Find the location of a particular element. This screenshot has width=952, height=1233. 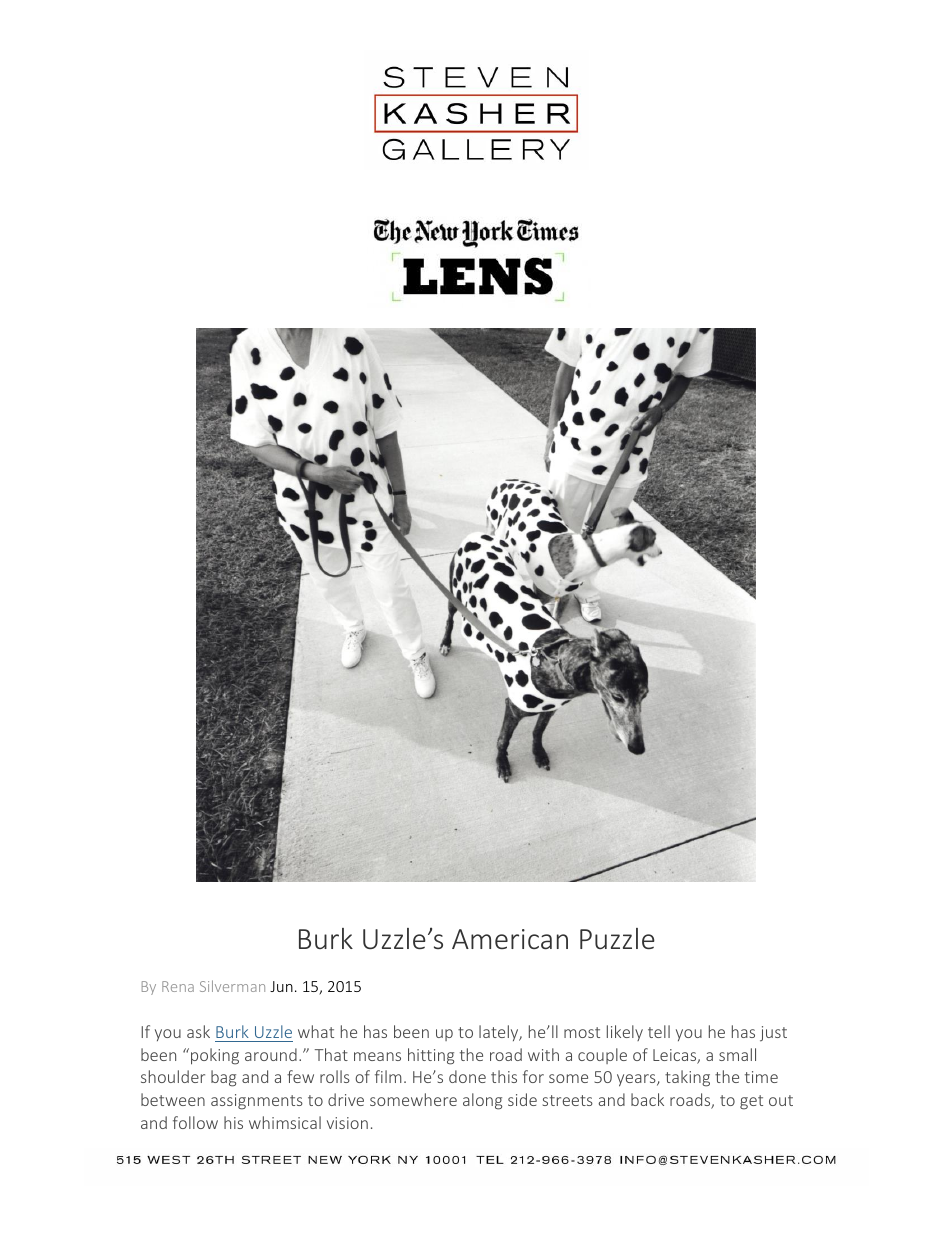

whimsical is located at coordinates (285, 1122).
